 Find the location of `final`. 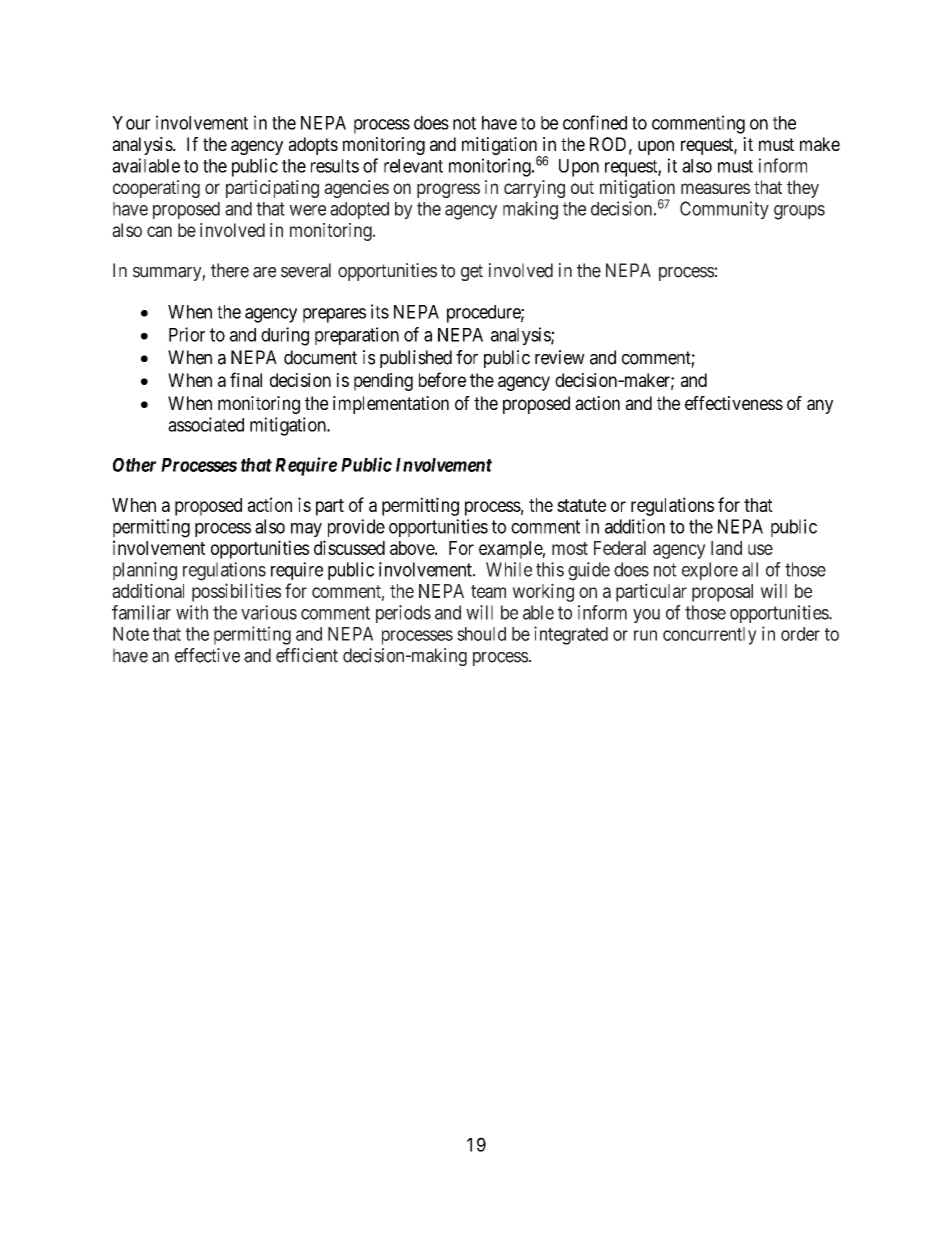

final is located at coordinates (246, 379).
